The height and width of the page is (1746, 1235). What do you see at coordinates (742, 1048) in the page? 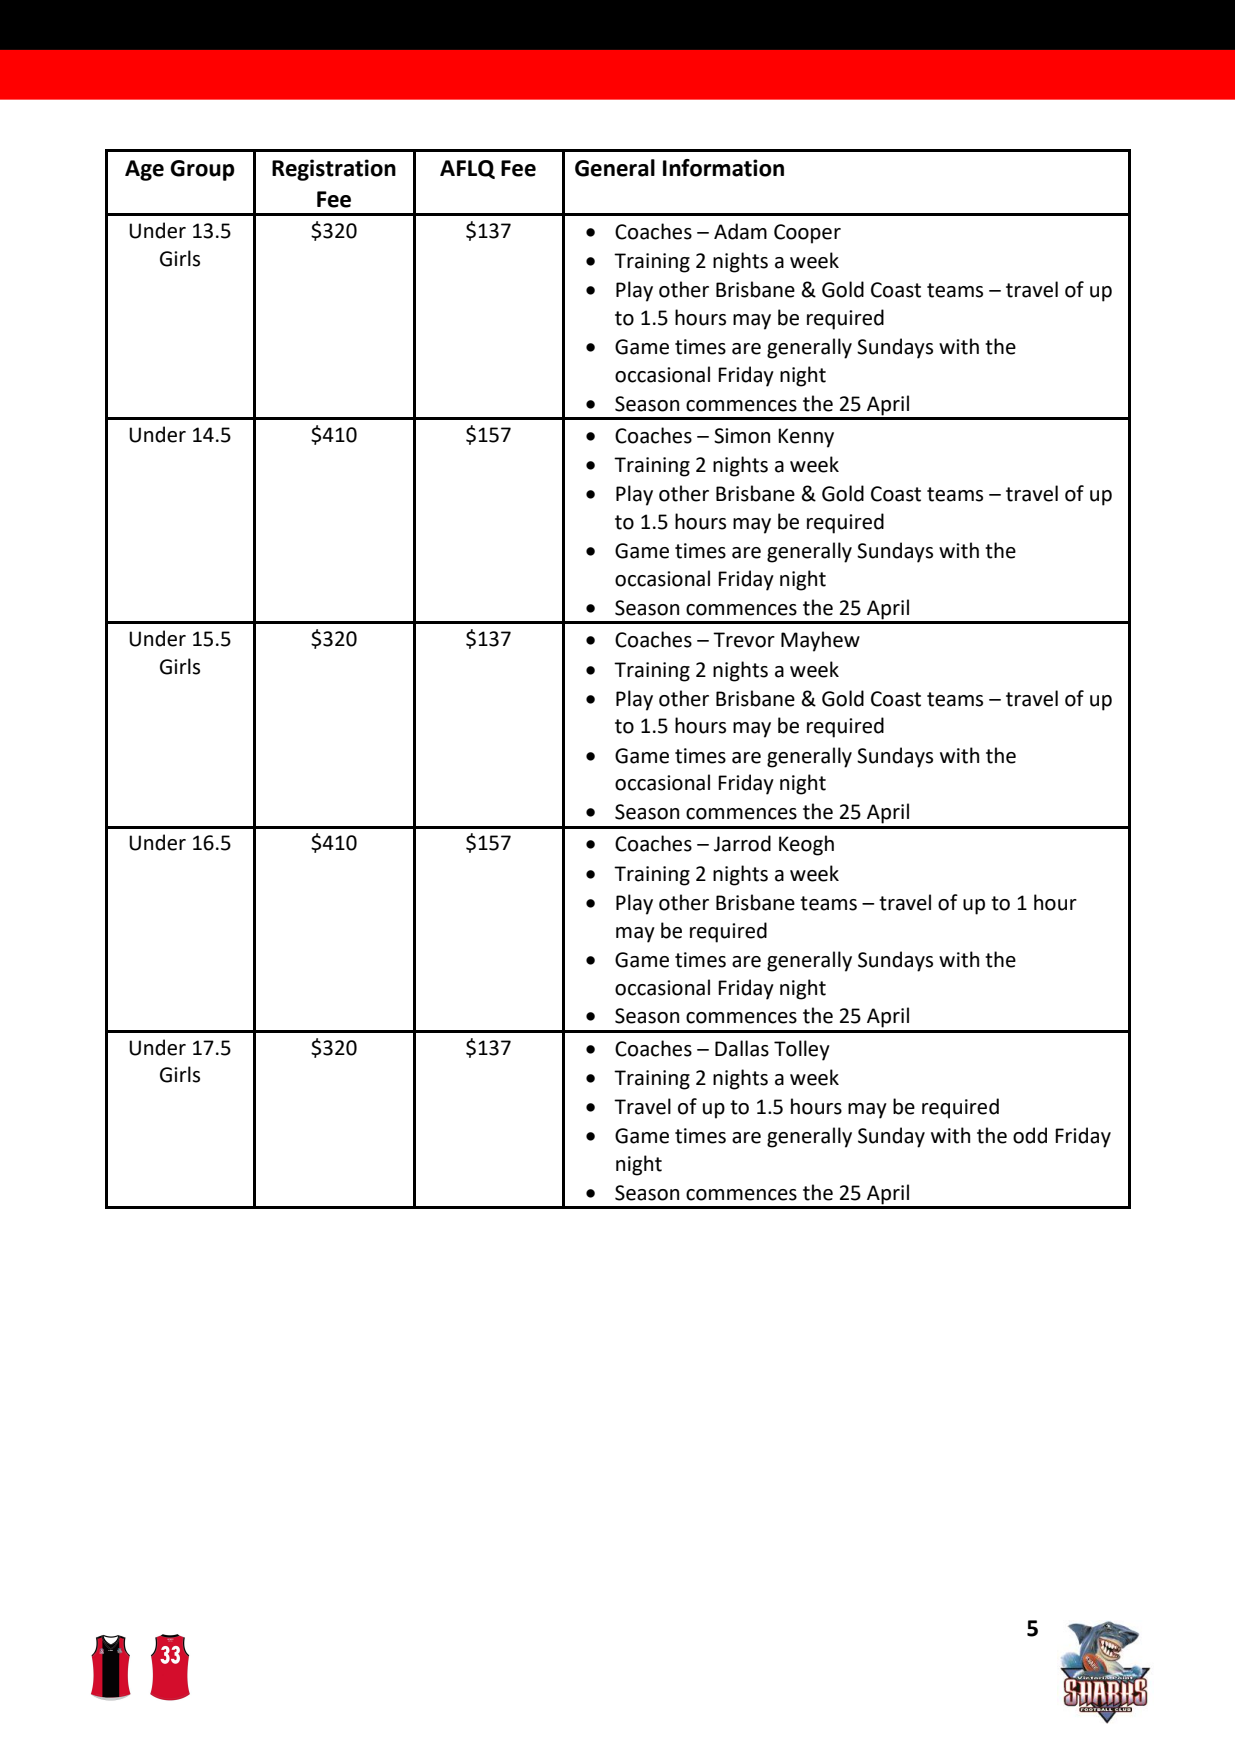
I see `Dallas` at bounding box center [742, 1048].
